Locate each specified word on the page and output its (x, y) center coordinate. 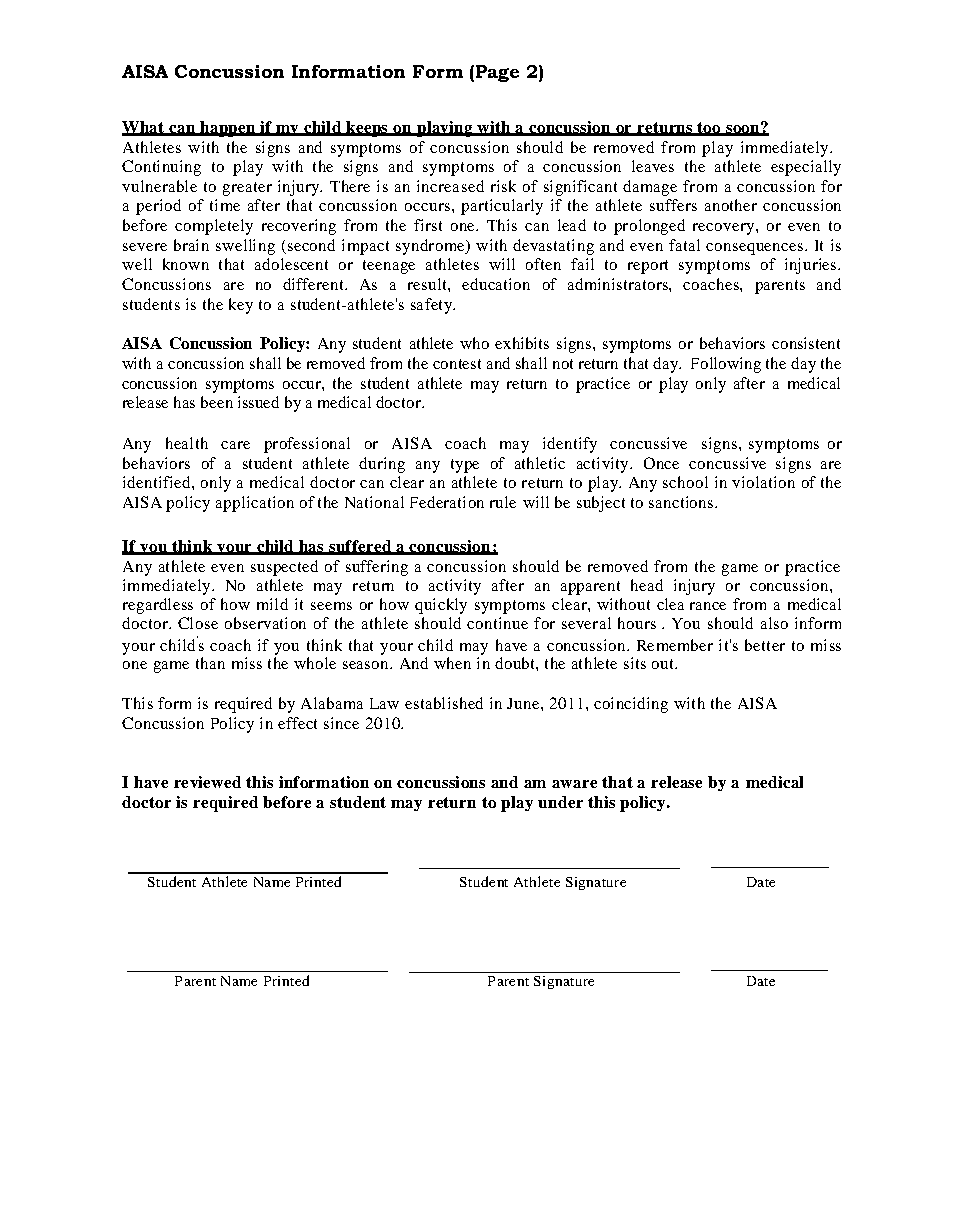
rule (503, 502)
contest (457, 364)
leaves (653, 166)
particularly (502, 207)
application (255, 504)
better (765, 645)
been (217, 402)
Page (497, 73)
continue (497, 623)
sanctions (682, 502)
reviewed (207, 782)
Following (726, 365)
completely (214, 227)
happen (228, 129)
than (210, 663)
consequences (756, 249)
